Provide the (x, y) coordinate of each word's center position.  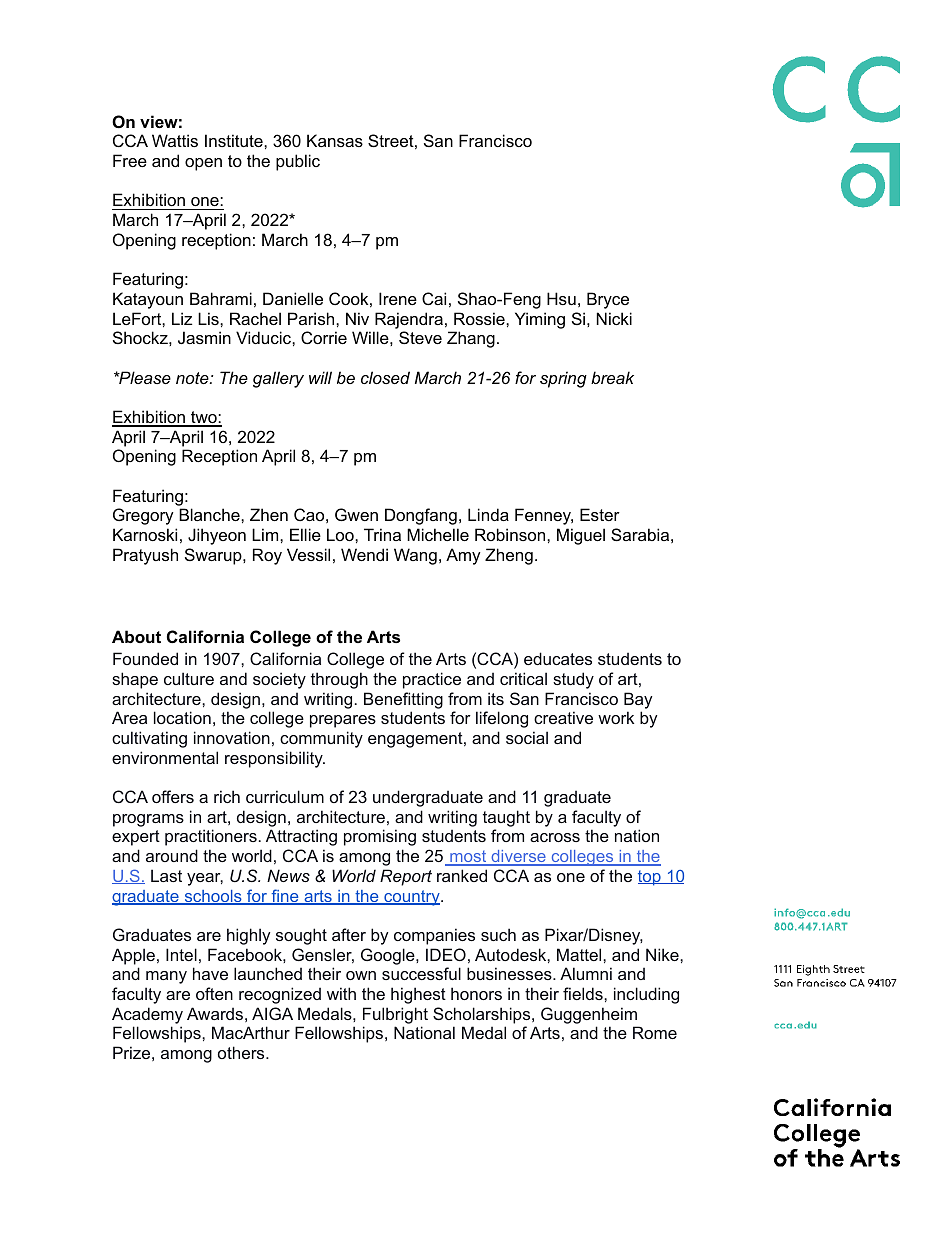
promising (380, 837)
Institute (235, 140)
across (555, 837)
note (193, 378)
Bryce (608, 300)
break (612, 377)
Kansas (335, 140)
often (214, 993)
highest (418, 995)
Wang (415, 556)
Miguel (581, 536)
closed (385, 377)
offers (173, 796)
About (136, 636)
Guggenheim (589, 1015)
